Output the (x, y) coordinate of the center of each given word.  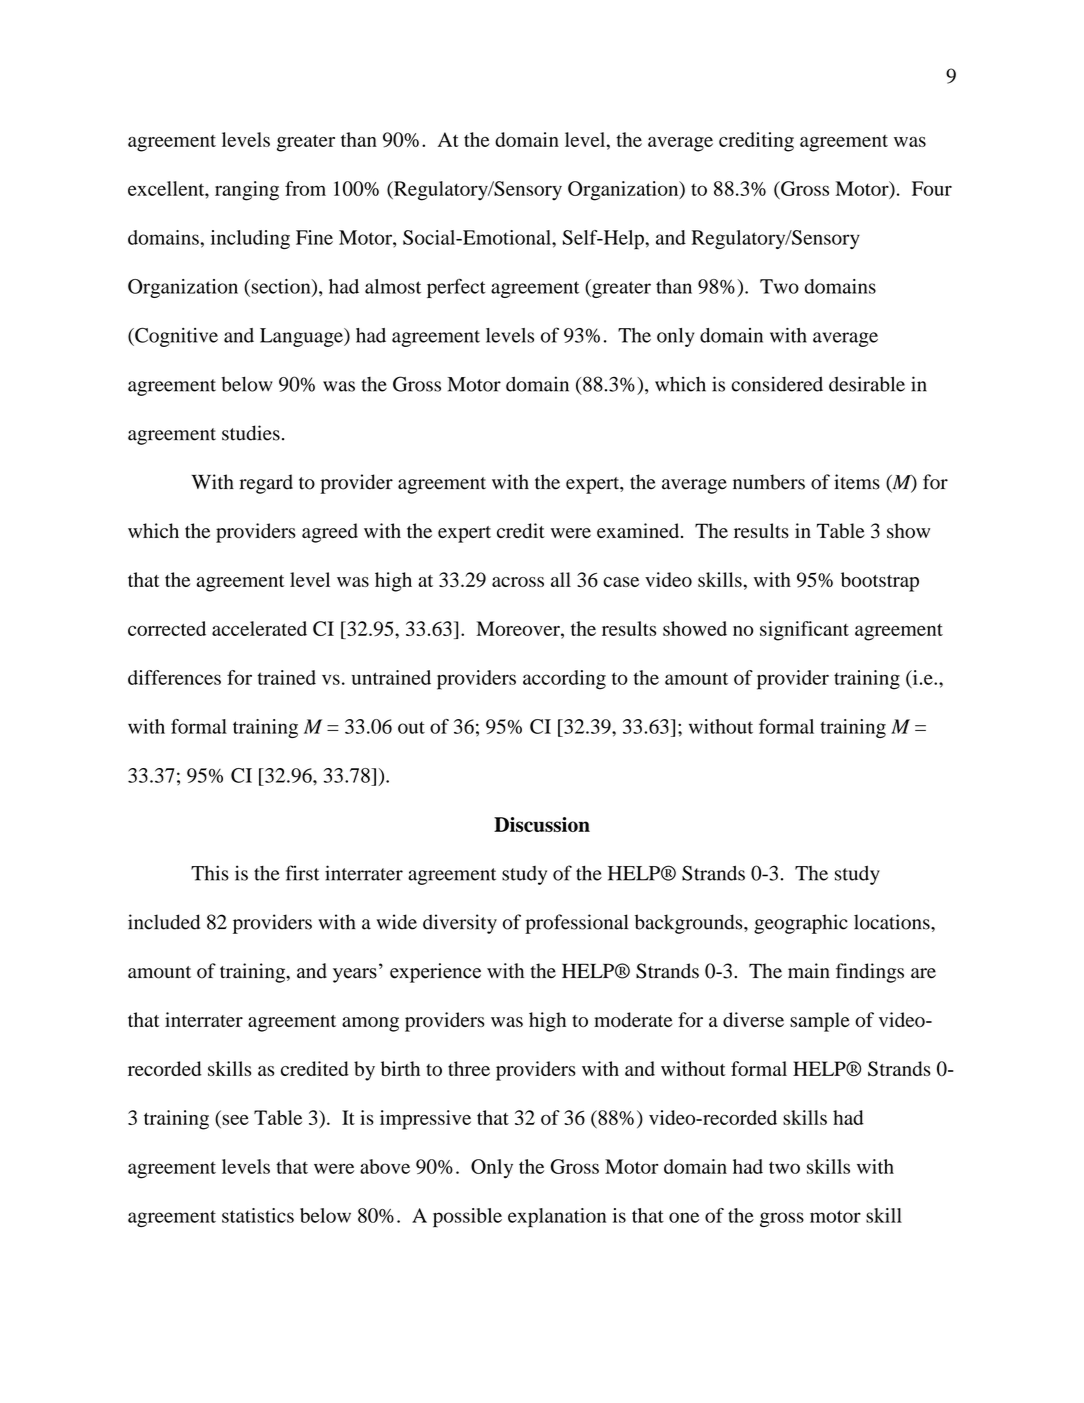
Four (932, 188)
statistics (258, 1215)
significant (804, 631)
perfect (456, 288)
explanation (557, 1218)
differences (174, 677)
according (564, 680)
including (250, 239)
